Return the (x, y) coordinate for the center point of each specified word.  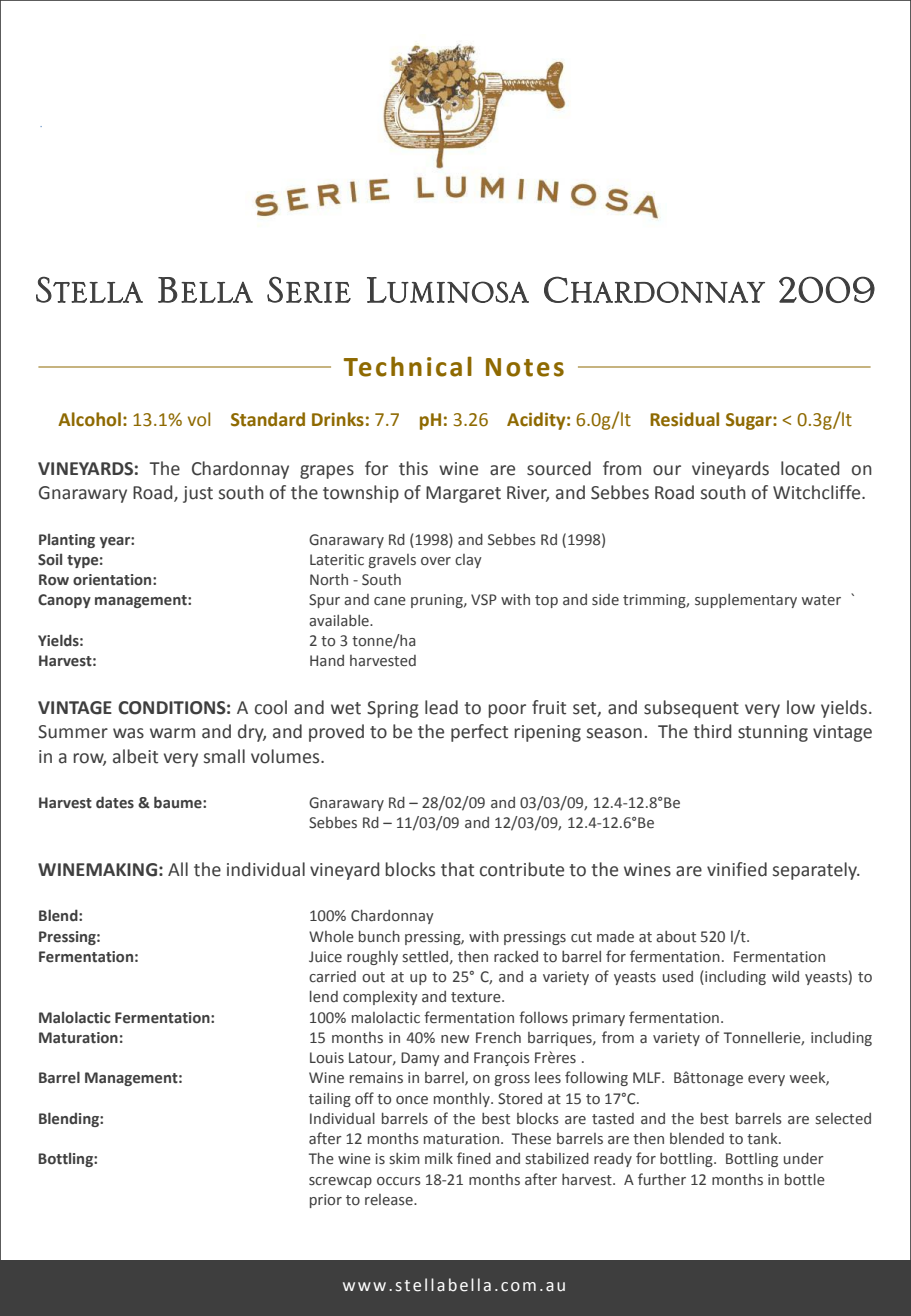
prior (326, 1201)
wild (785, 976)
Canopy (64, 601)
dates (115, 802)
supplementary (746, 601)
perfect (479, 733)
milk (439, 1158)
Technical (408, 366)
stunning (773, 733)
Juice (325, 957)
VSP (484, 600)
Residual (684, 419)
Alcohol (89, 419)
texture (477, 997)
